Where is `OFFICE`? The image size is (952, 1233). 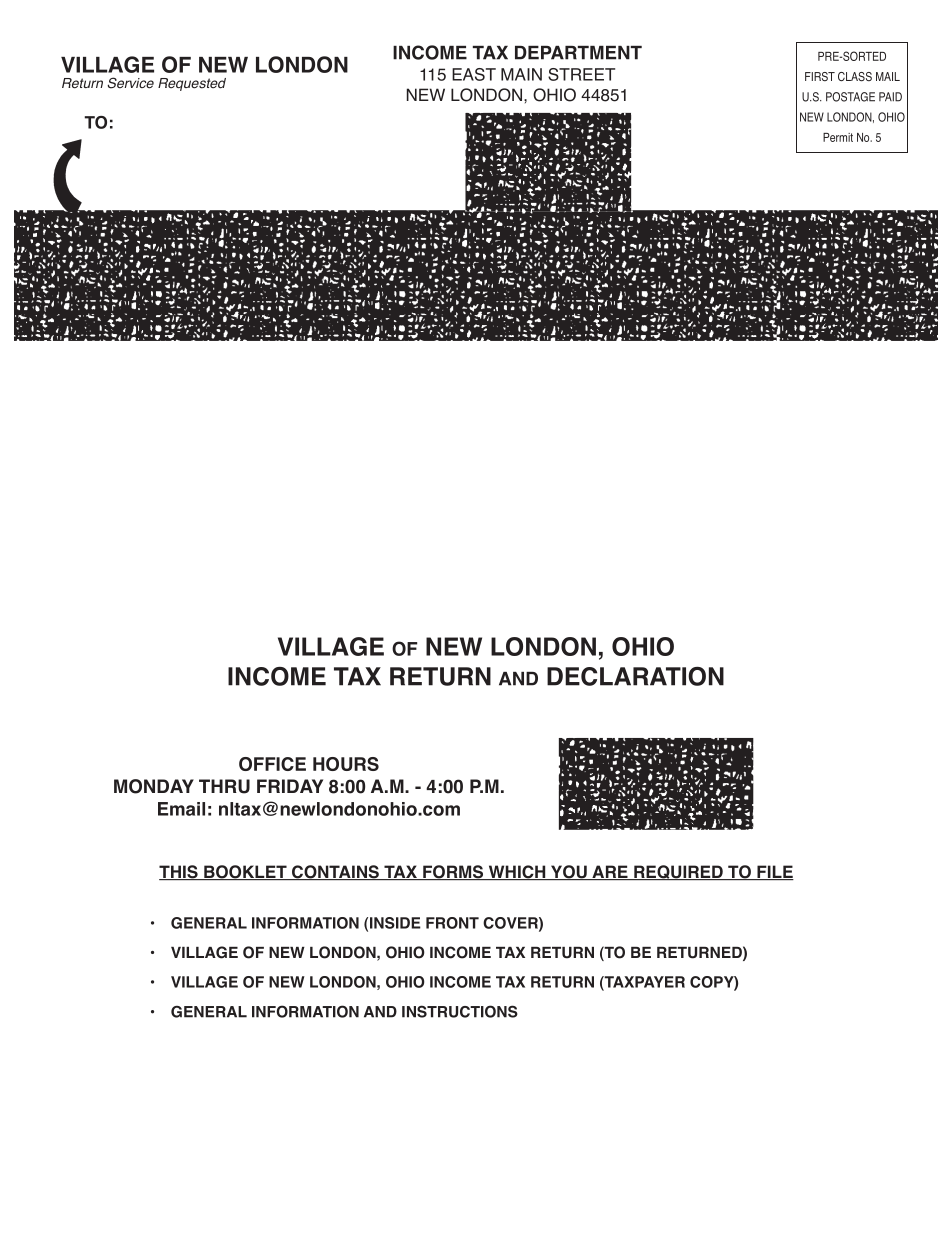 OFFICE is located at coordinates (272, 764).
